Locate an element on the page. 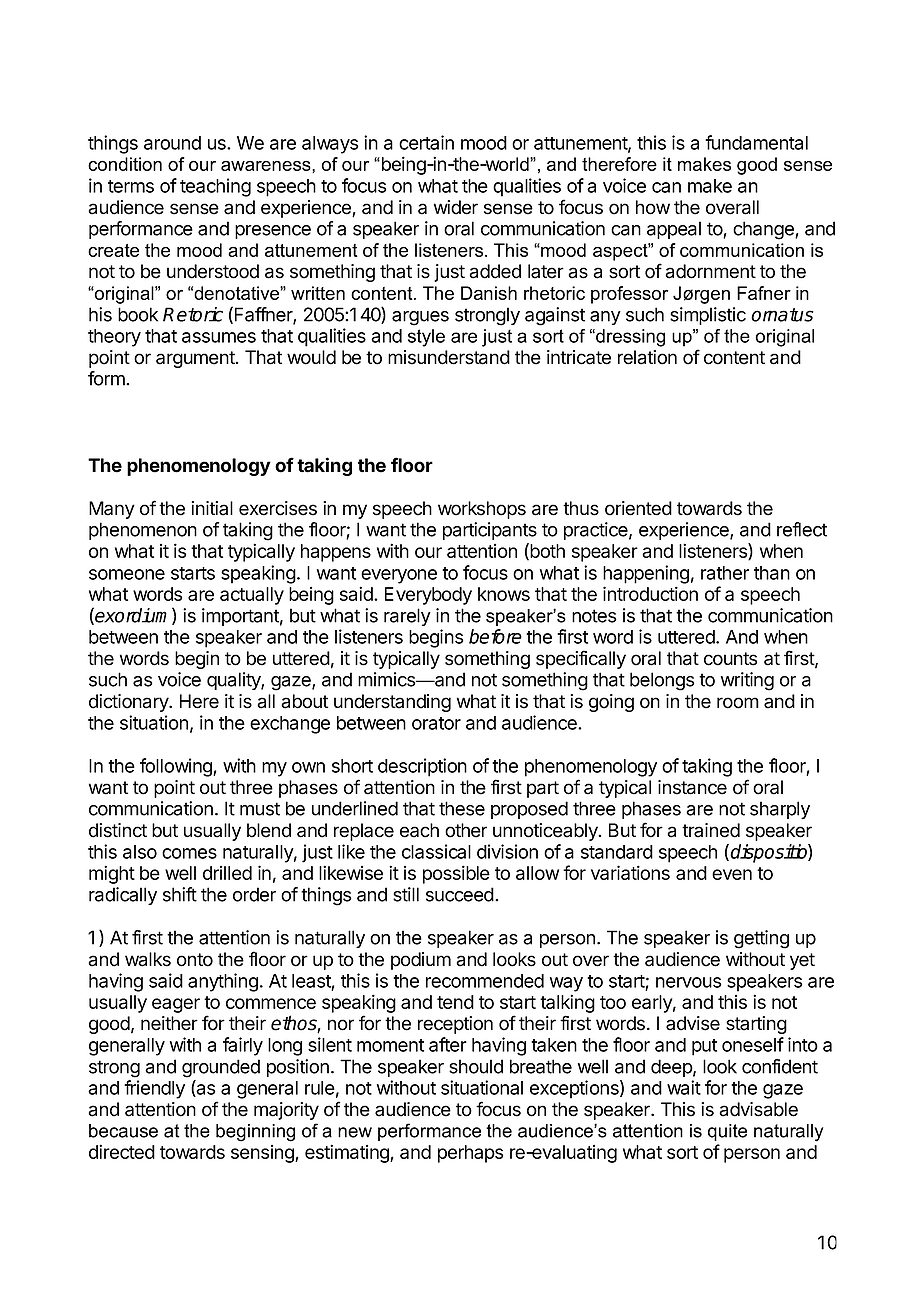  trained is located at coordinates (711, 830).
